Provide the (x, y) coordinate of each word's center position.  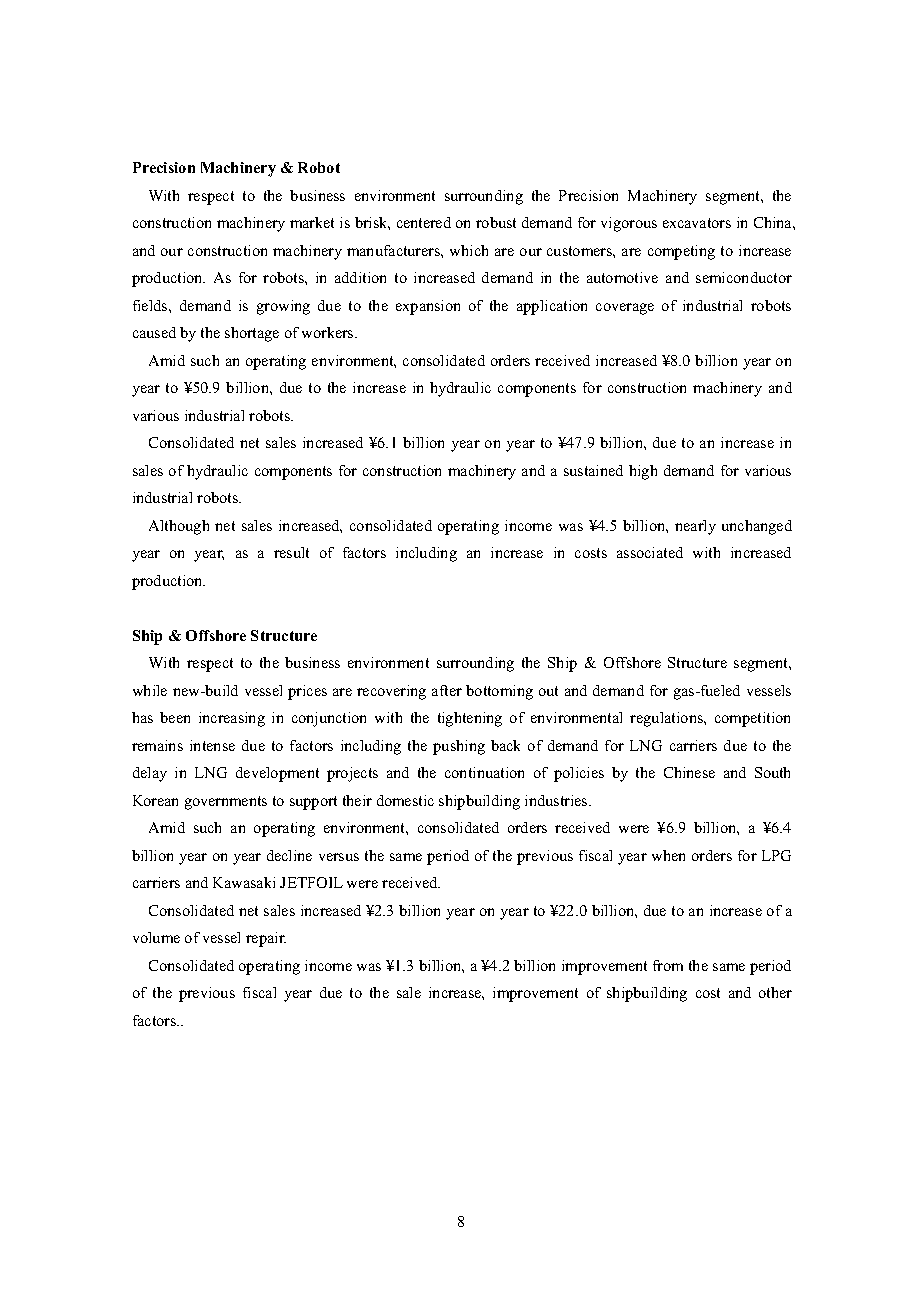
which (469, 250)
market (312, 222)
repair (266, 939)
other (775, 992)
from (668, 965)
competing (681, 252)
